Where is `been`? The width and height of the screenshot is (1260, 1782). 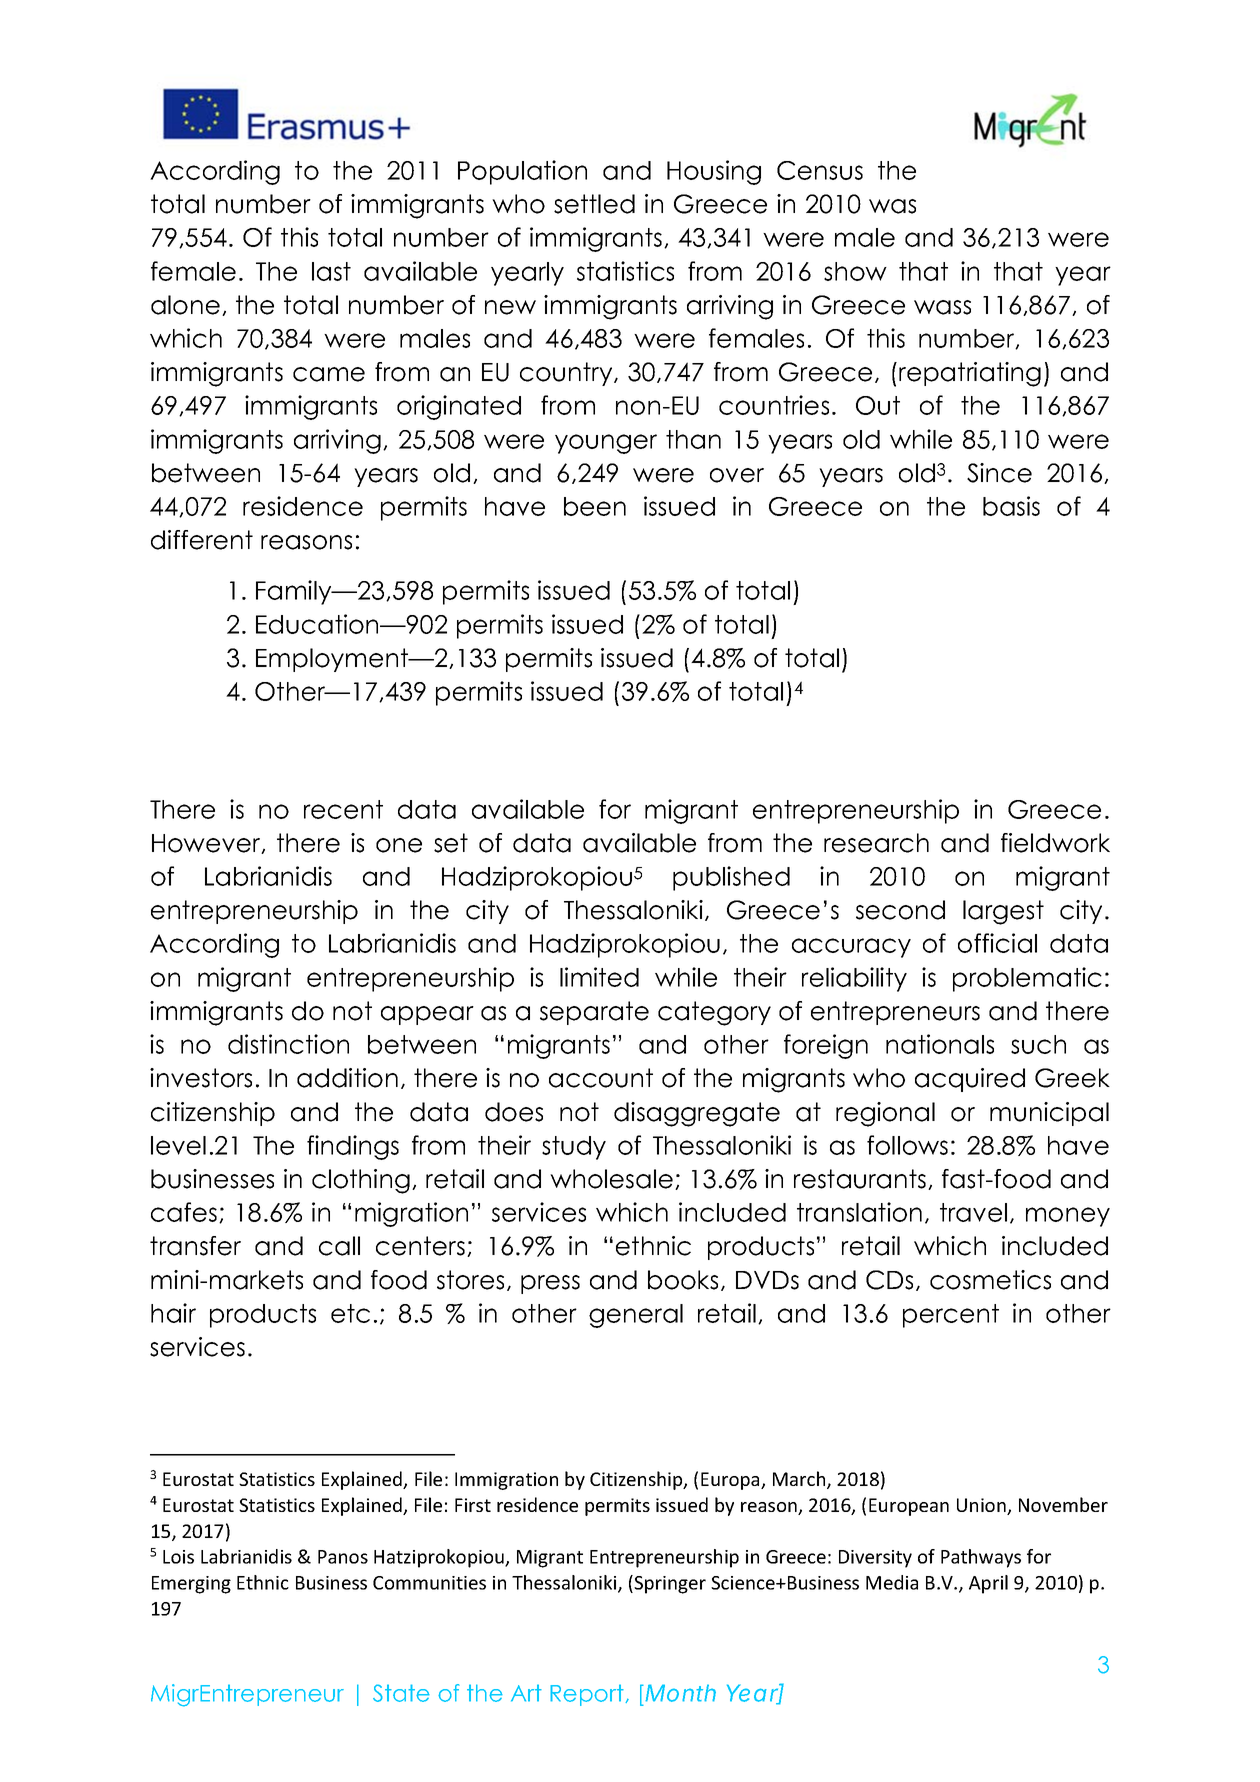
been is located at coordinates (595, 506).
